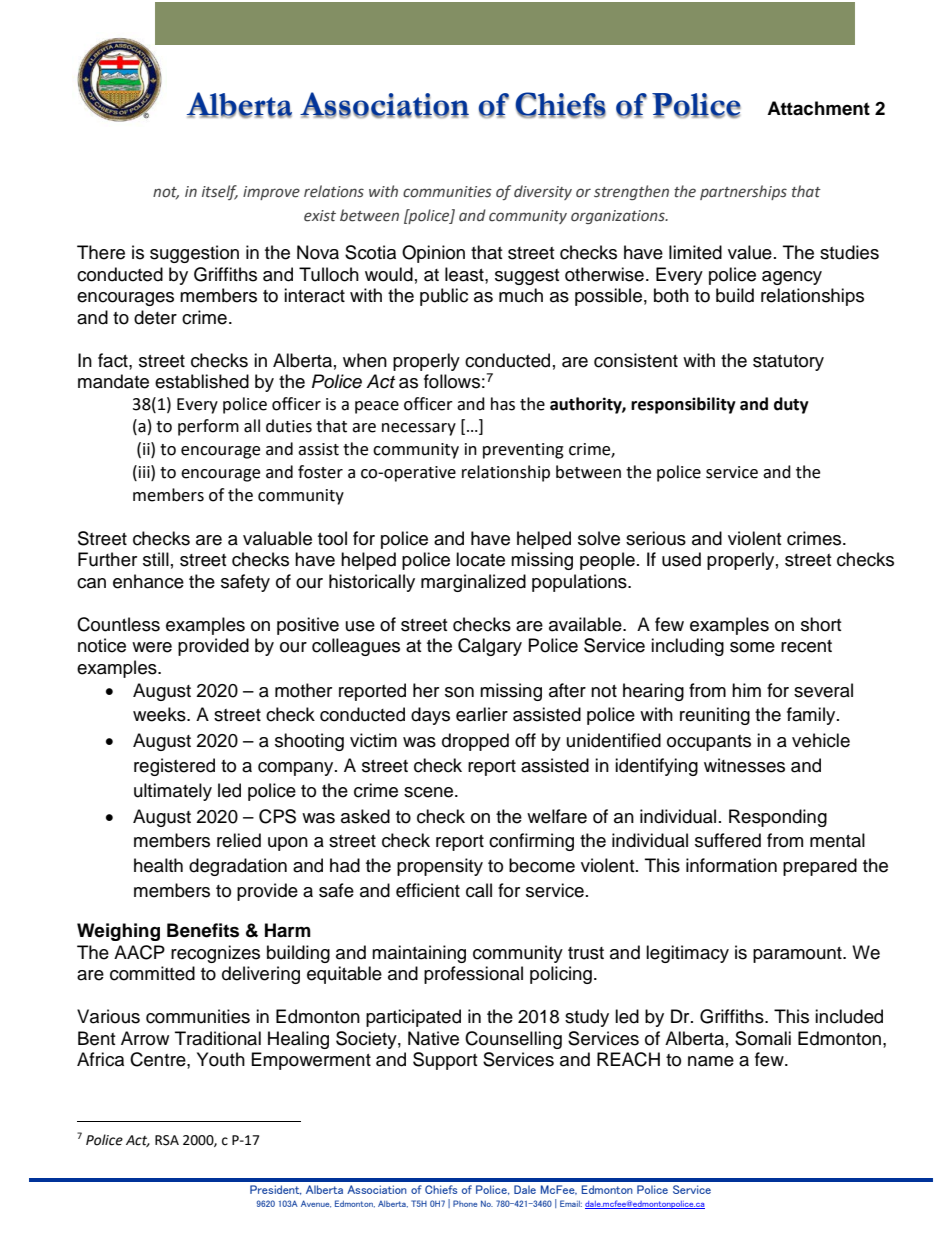 The image size is (952, 1233). Describe the element at coordinates (167, 1140) in the screenshot. I see `RSA` at that location.
